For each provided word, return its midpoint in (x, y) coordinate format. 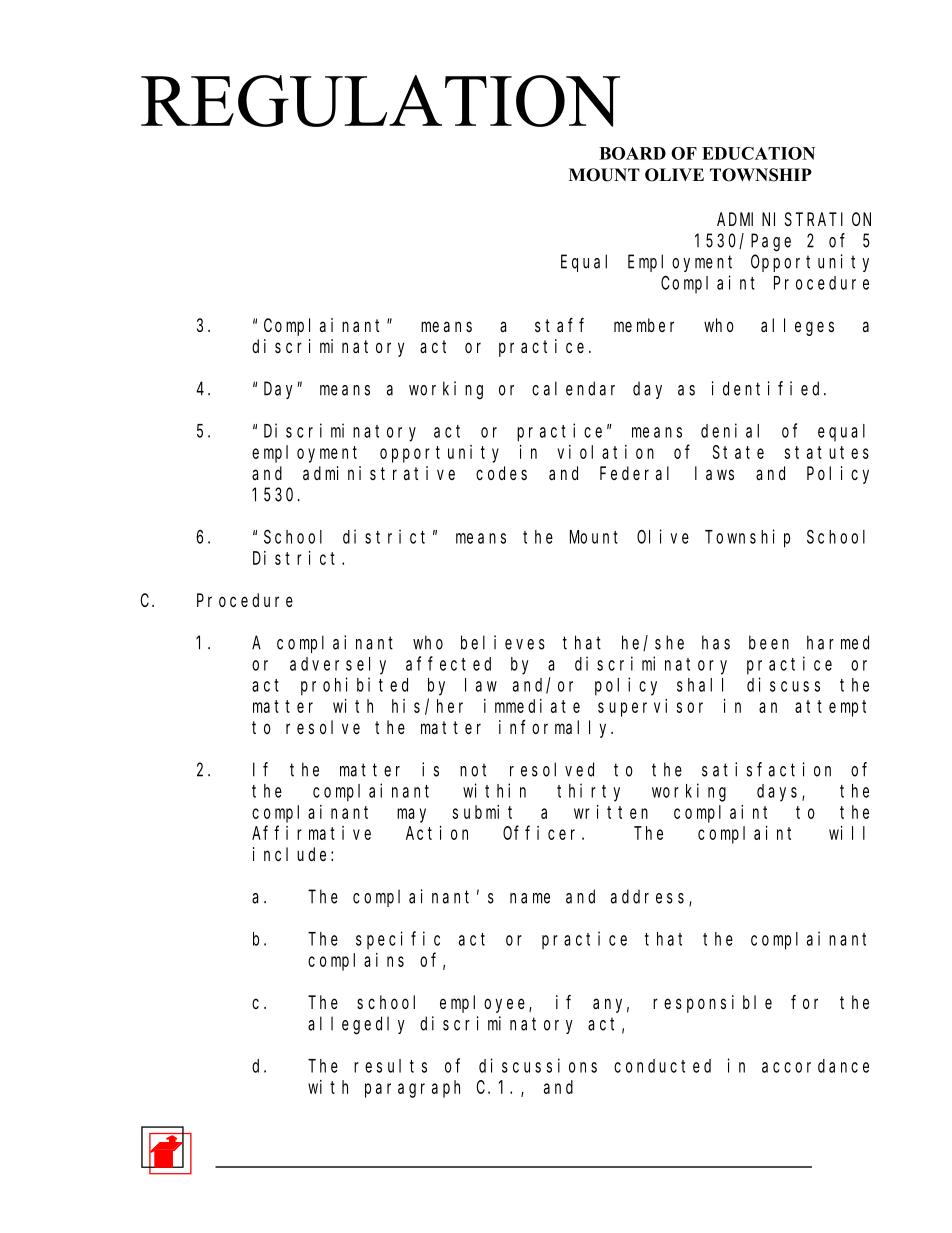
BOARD (632, 153)
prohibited (354, 686)
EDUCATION (758, 153)
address (650, 897)
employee (485, 1004)
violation (606, 452)
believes (503, 642)
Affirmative (311, 832)
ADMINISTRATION (794, 219)
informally (556, 729)
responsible (712, 1004)
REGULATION (380, 101)
